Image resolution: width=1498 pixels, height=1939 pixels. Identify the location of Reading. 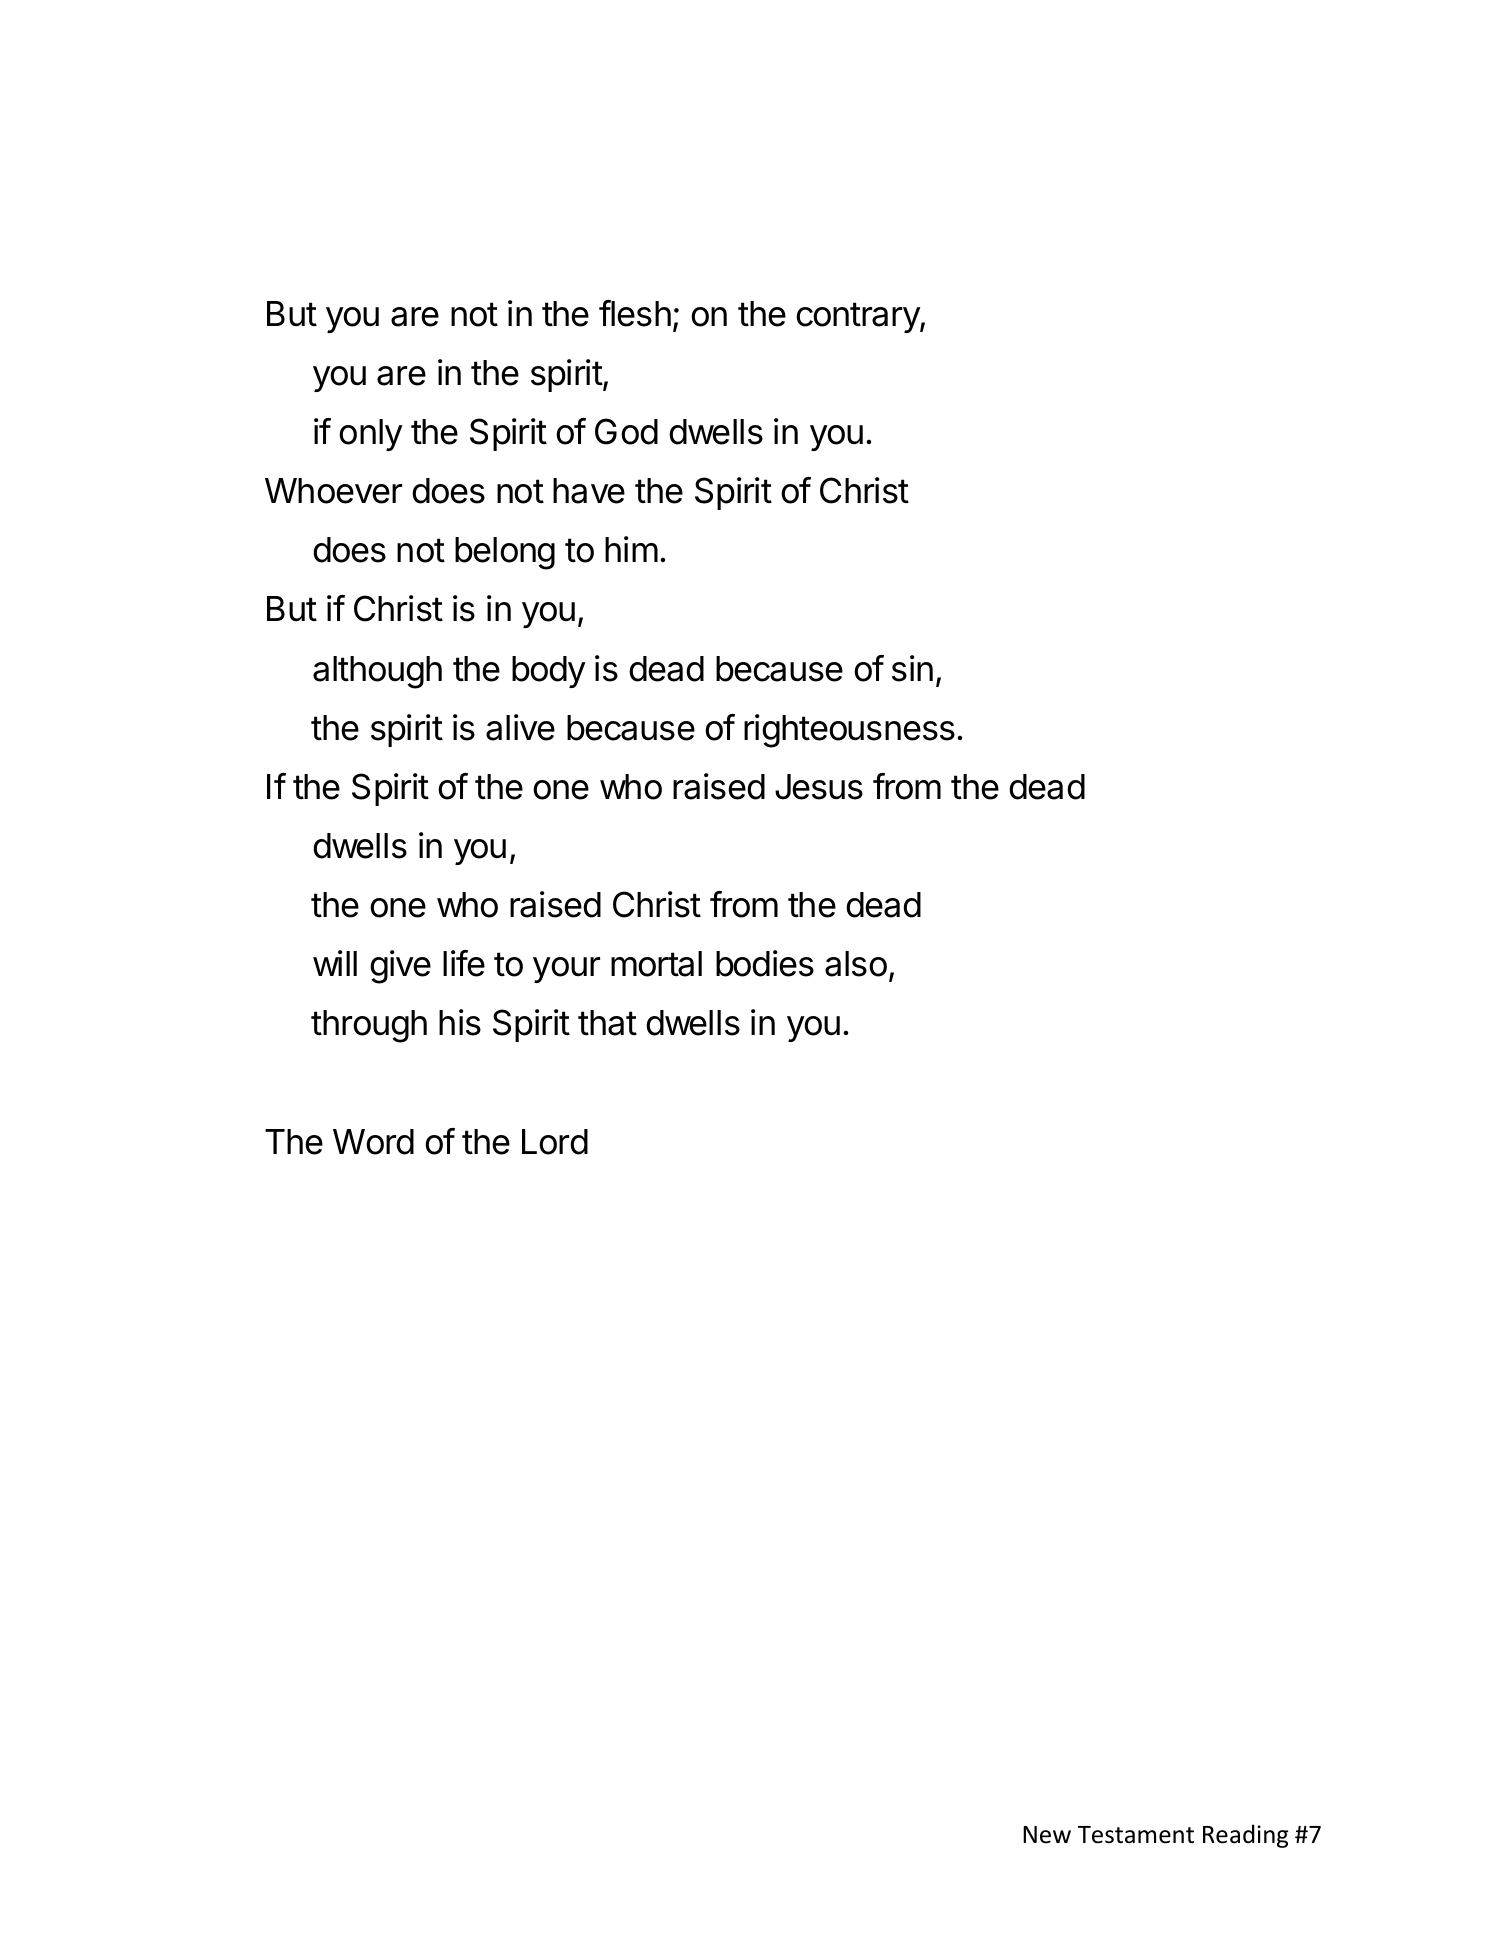
(1245, 1836).
